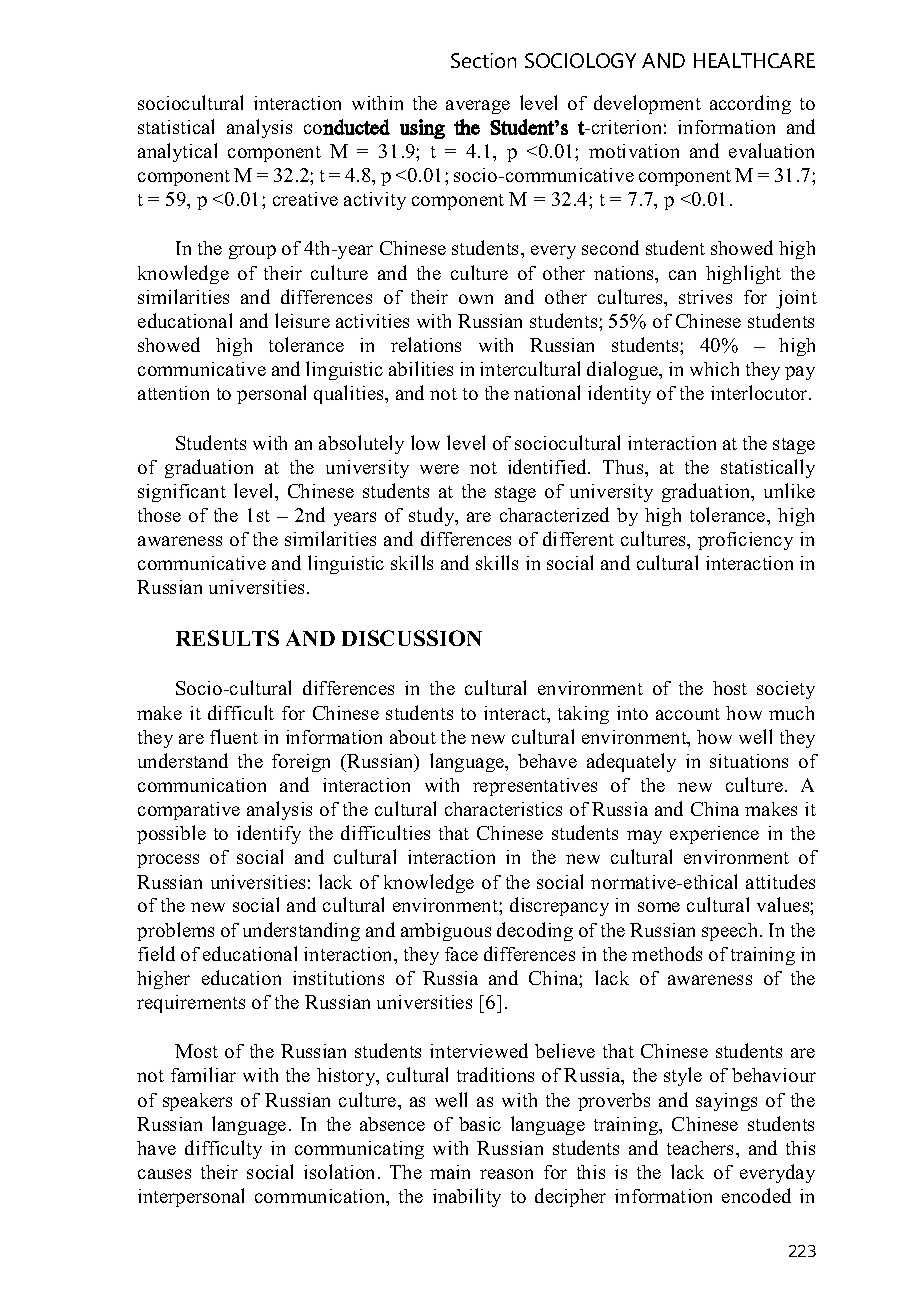 This screenshot has width=924, height=1308. Describe the element at coordinates (461, 954) in the screenshot. I see `face` at that location.
